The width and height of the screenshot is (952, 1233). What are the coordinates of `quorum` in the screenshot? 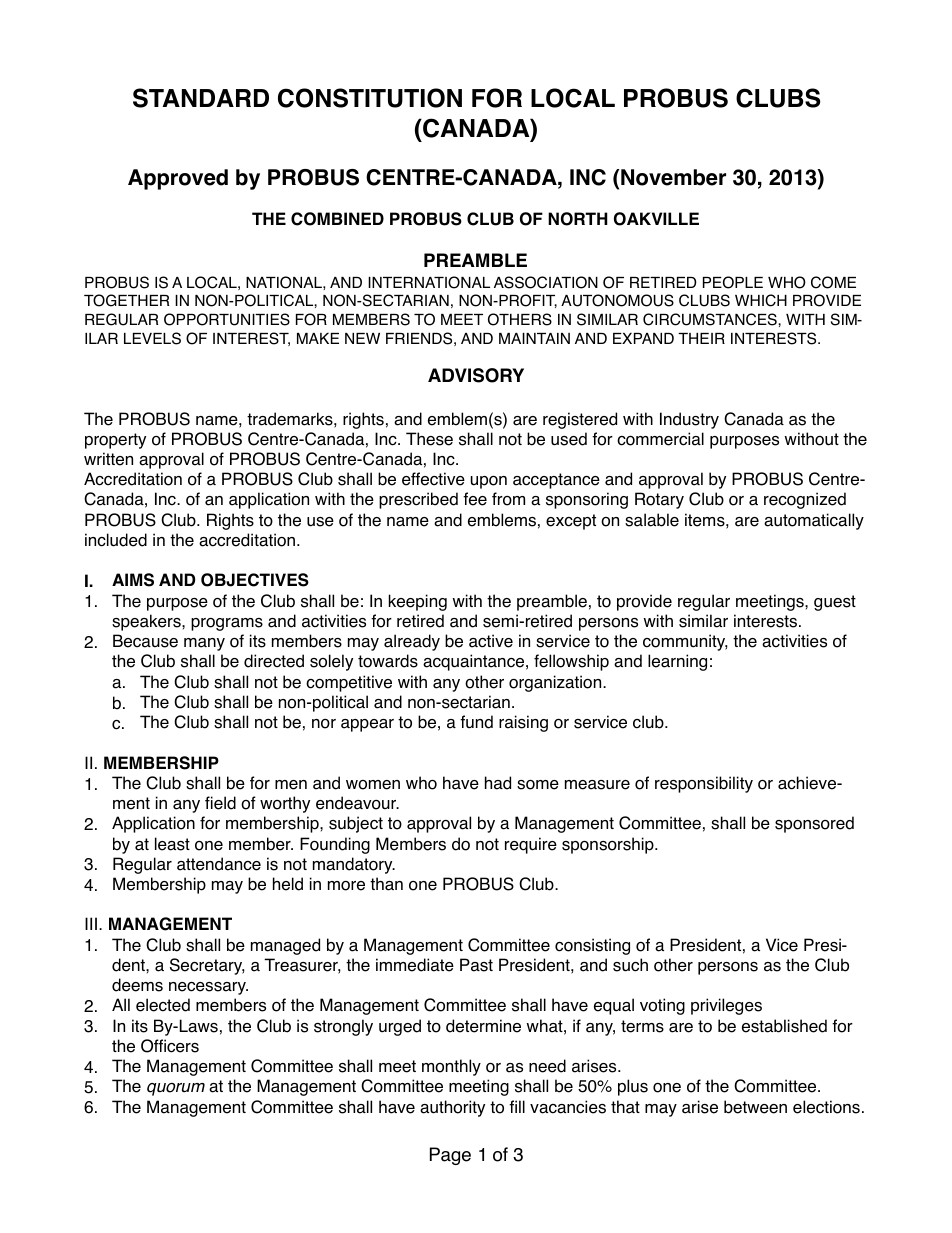 It's located at (176, 1089).
